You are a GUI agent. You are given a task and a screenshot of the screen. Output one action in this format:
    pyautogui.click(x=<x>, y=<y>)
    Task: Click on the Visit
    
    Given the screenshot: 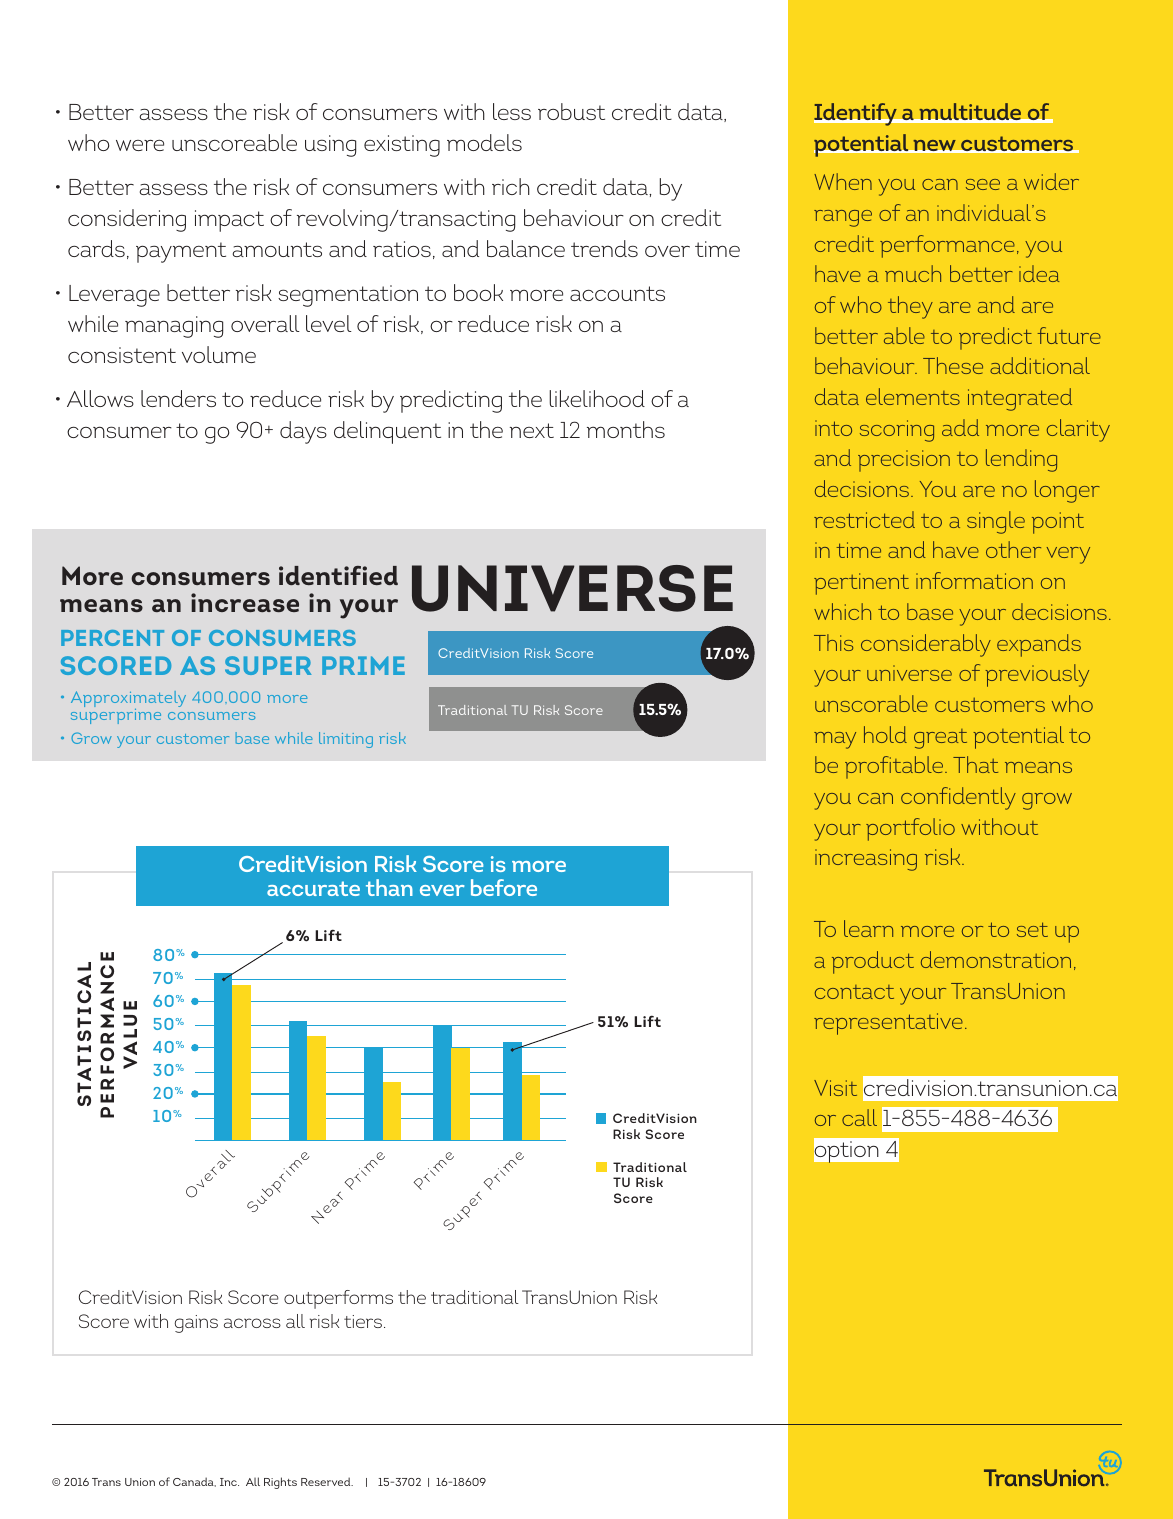 What is the action you would take?
    pyautogui.click(x=835, y=1088)
